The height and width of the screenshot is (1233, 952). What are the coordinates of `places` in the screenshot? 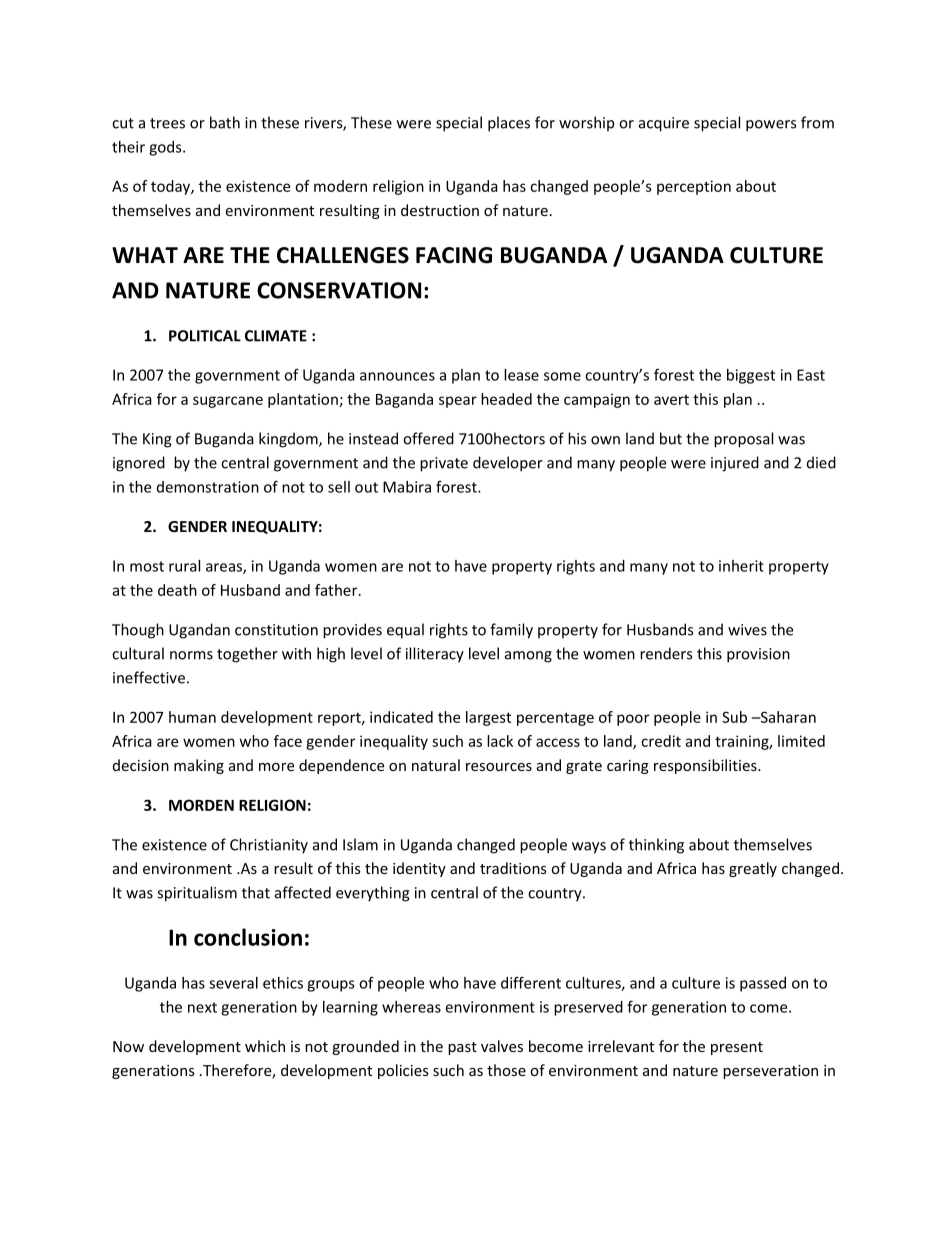 It's located at (509, 124).
